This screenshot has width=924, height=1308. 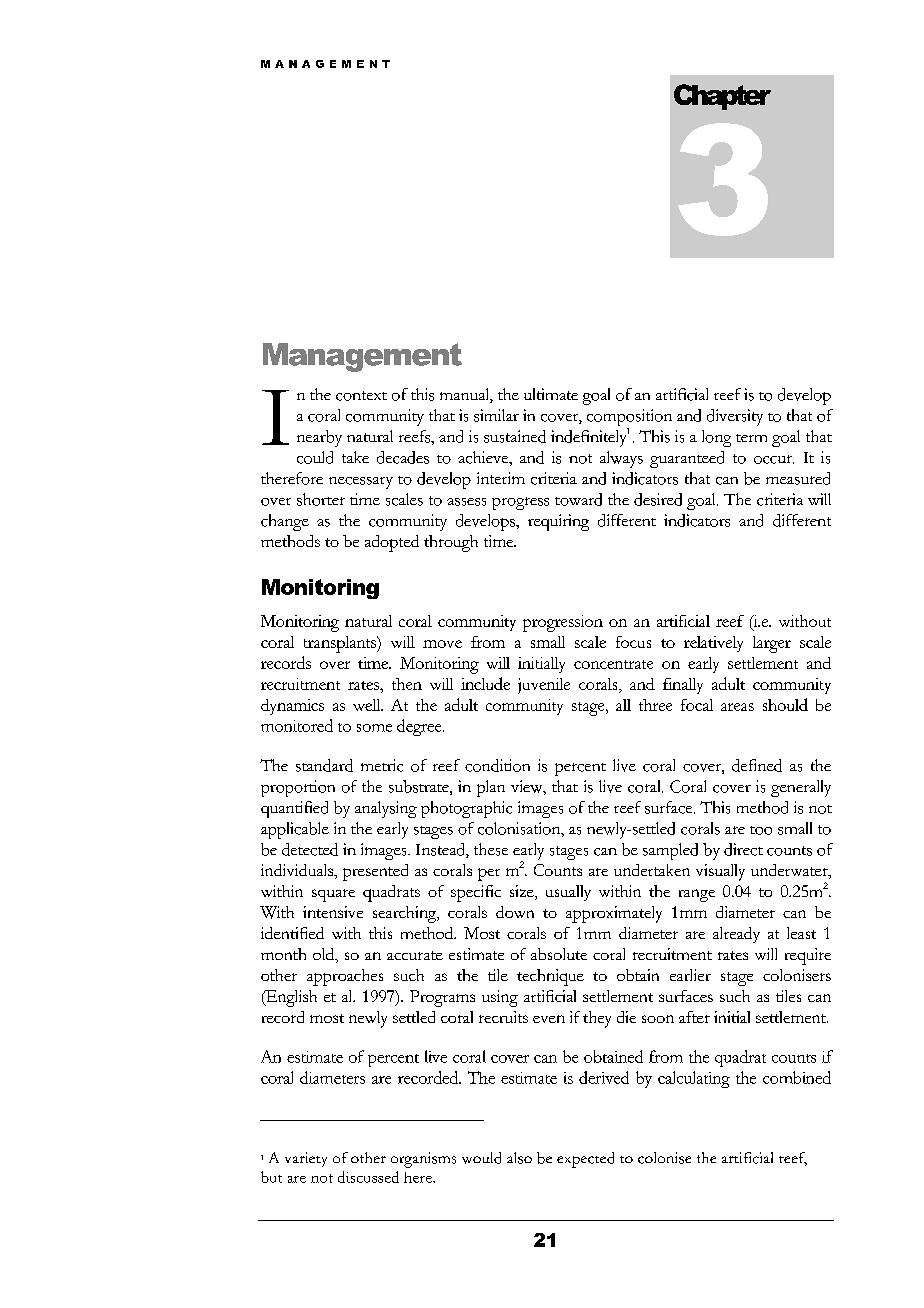 What do you see at coordinates (722, 97) in the screenshot?
I see `Chapter` at bounding box center [722, 97].
